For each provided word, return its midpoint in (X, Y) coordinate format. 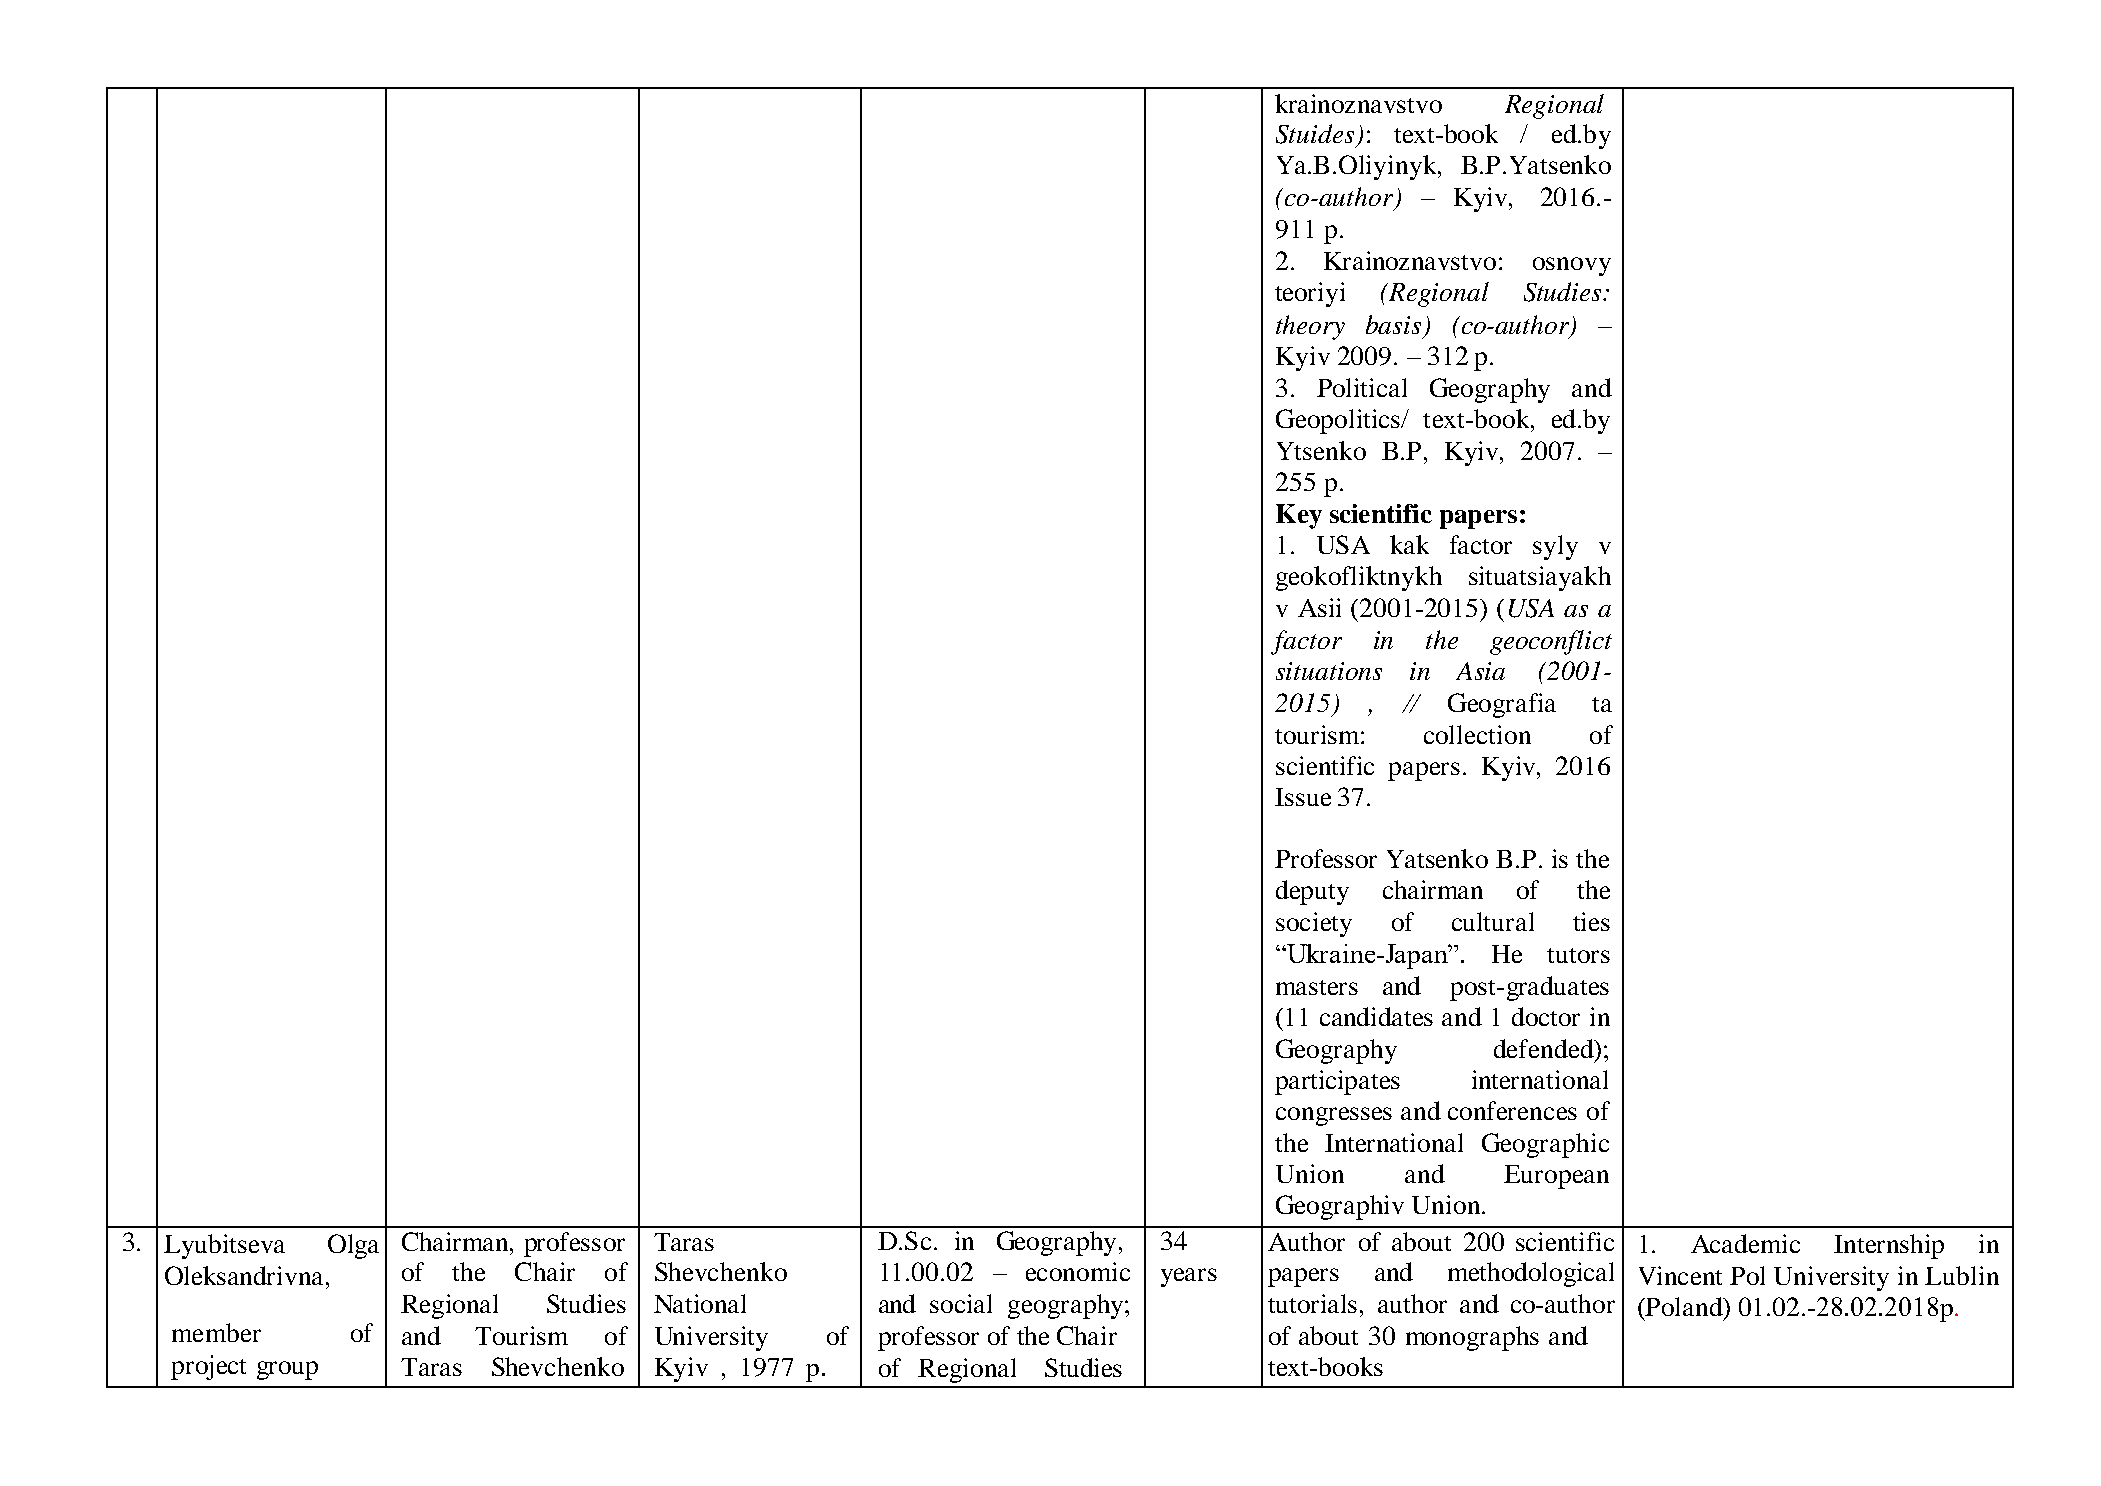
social (961, 1303)
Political (1362, 387)
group (287, 1370)
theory (1310, 327)
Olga (353, 1246)
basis (1393, 324)
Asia (1480, 671)
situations (1329, 671)
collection (1477, 734)
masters (1317, 987)
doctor (1546, 1016)
